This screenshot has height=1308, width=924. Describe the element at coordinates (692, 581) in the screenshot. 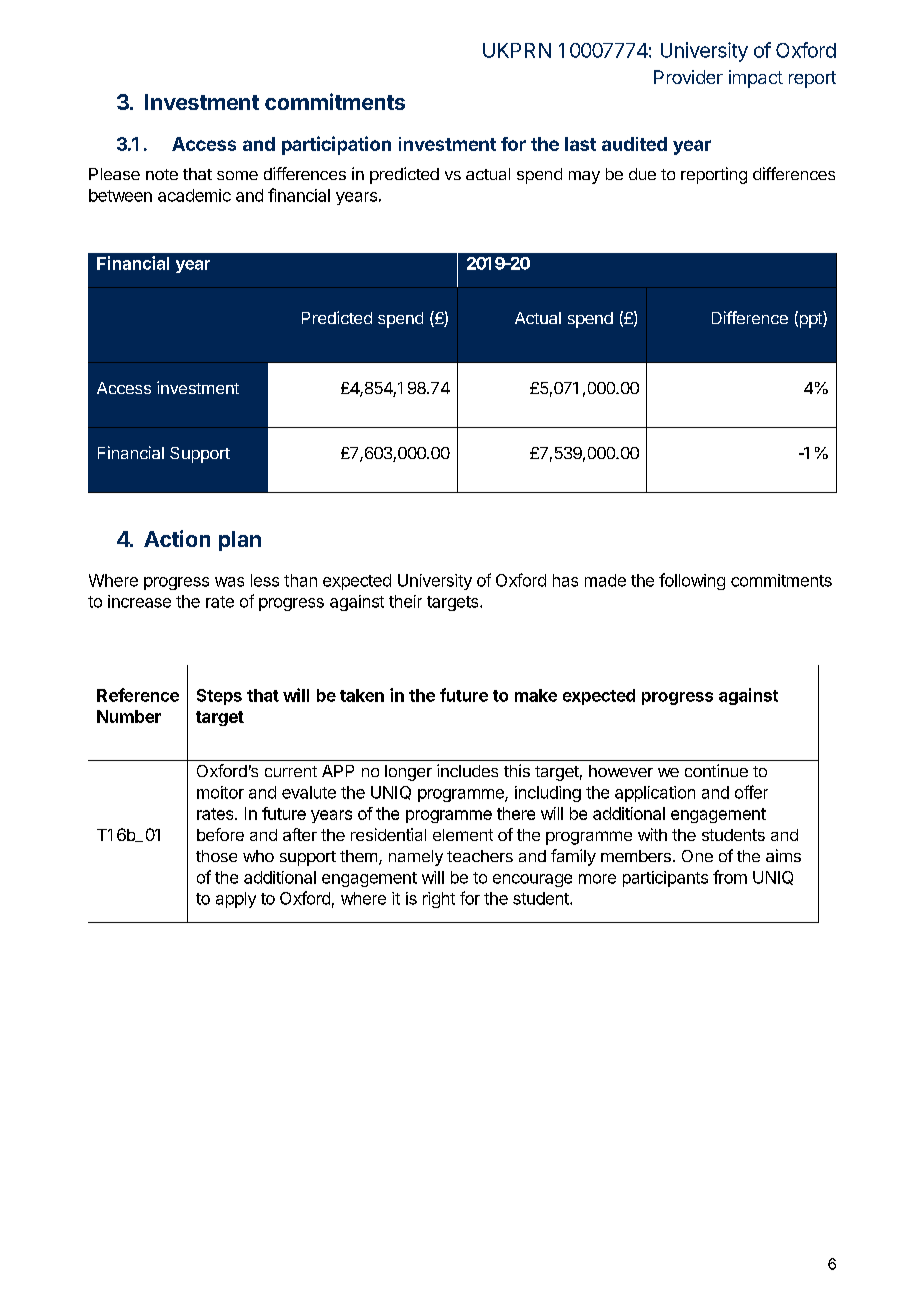

I see `following` at that location.
